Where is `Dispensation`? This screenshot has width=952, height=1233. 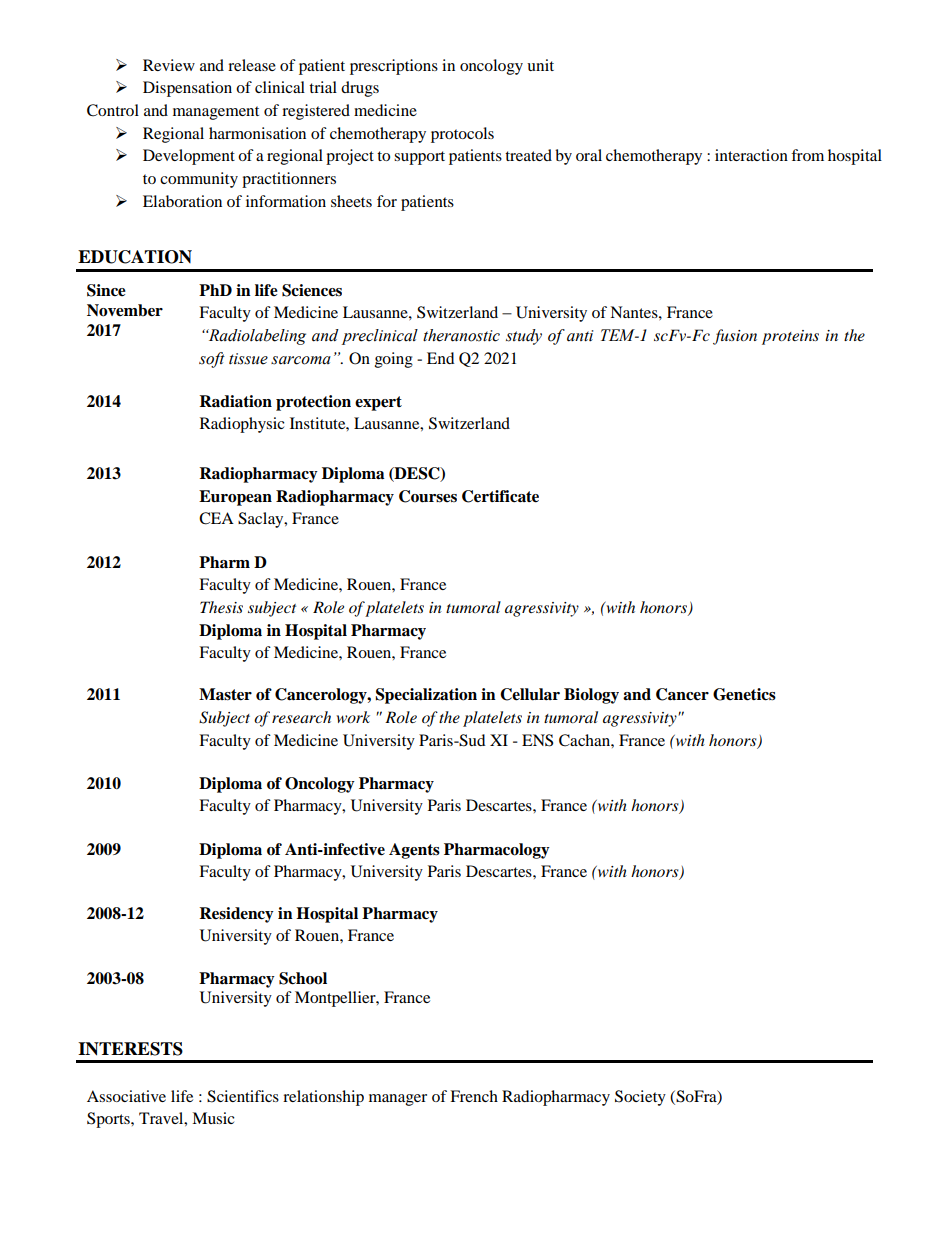 Dispensation is located at coordinates (187, 89).
